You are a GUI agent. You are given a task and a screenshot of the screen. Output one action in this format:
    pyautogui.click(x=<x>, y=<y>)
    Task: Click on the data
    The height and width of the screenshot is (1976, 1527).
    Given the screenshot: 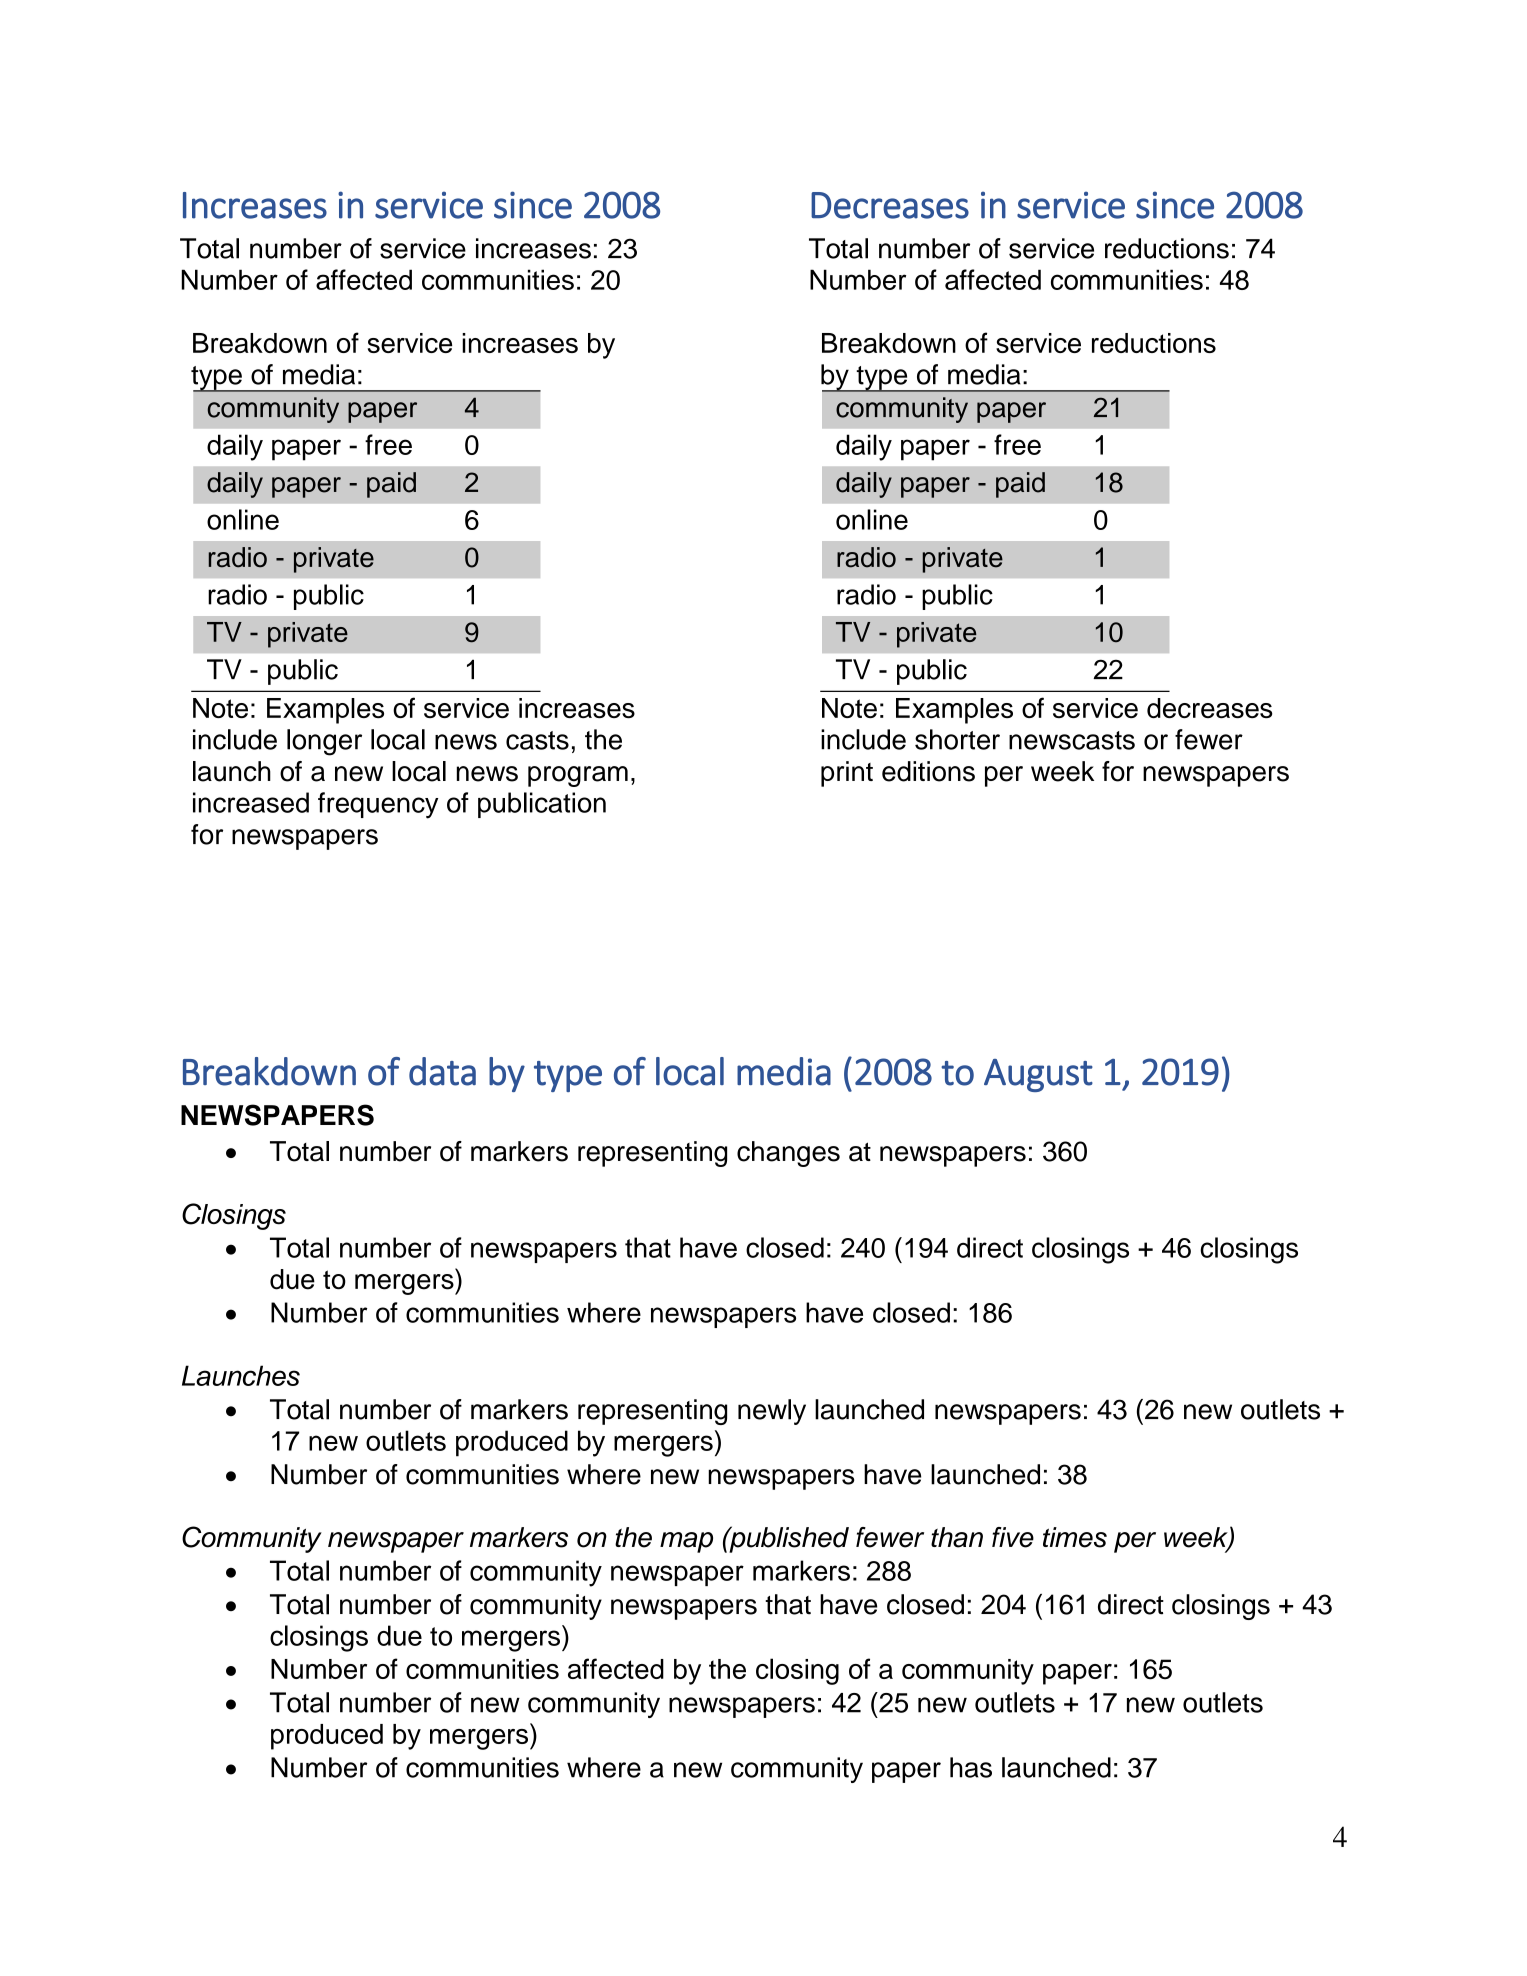 What is the action you would take?
    pyautogui.click(x=442, y=1071)
